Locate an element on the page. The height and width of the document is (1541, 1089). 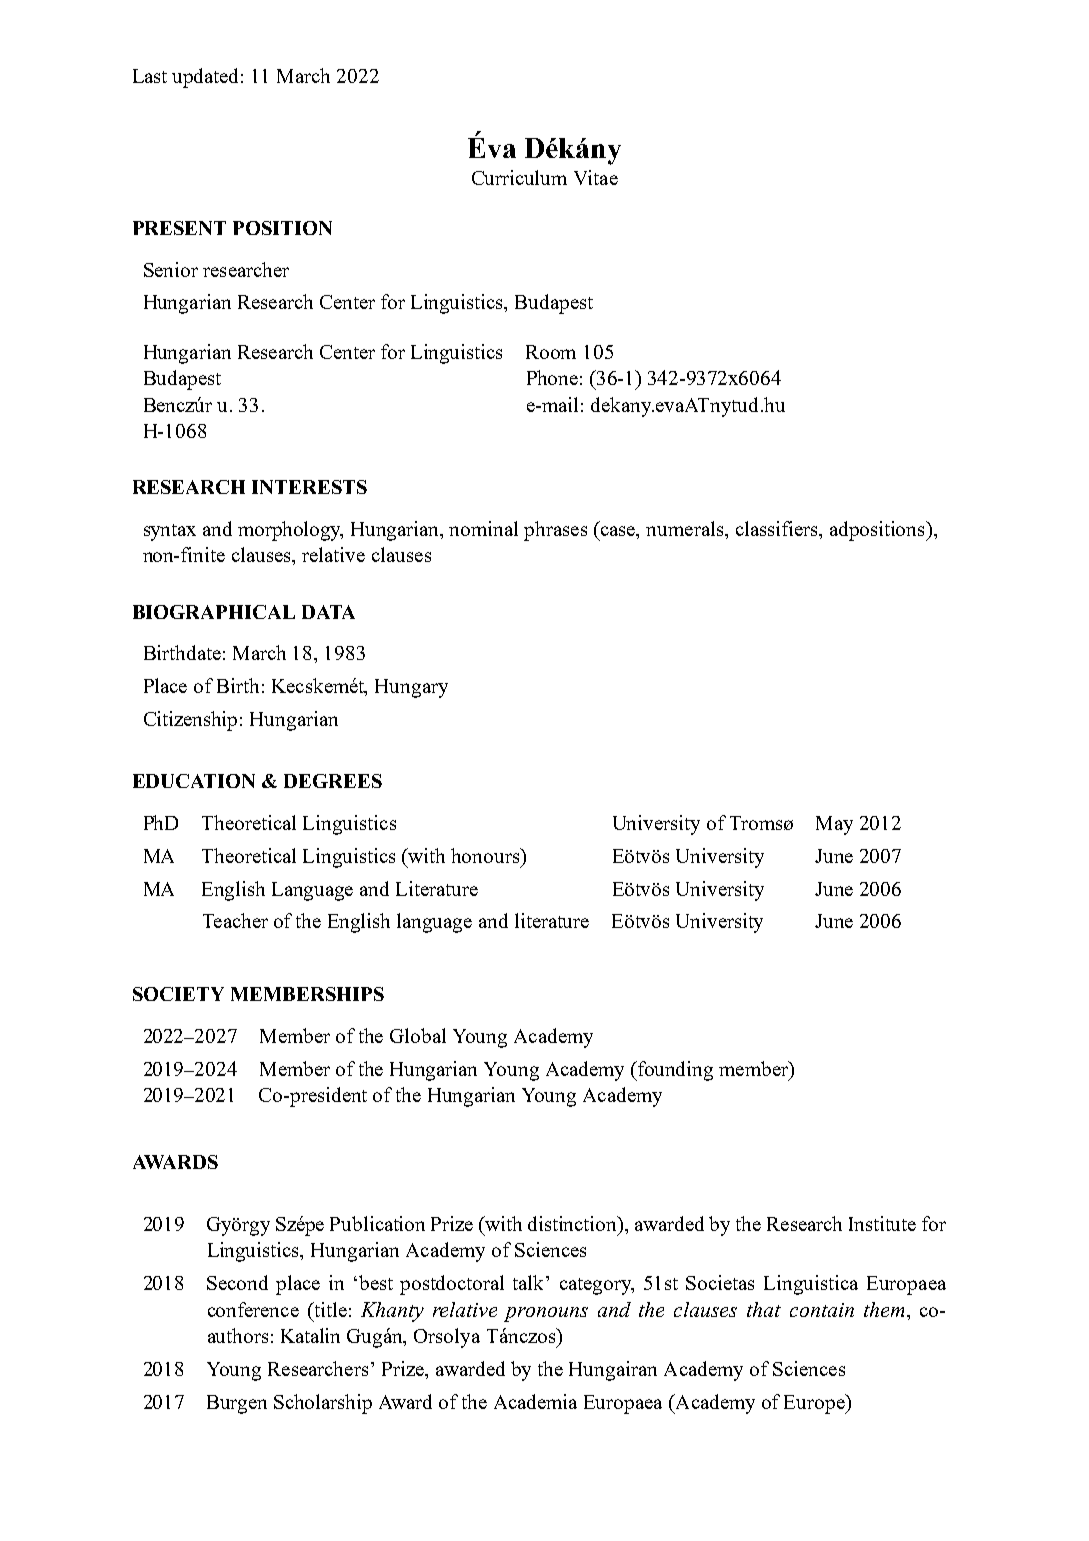
Hungary is located at coordinates (411, 688).
